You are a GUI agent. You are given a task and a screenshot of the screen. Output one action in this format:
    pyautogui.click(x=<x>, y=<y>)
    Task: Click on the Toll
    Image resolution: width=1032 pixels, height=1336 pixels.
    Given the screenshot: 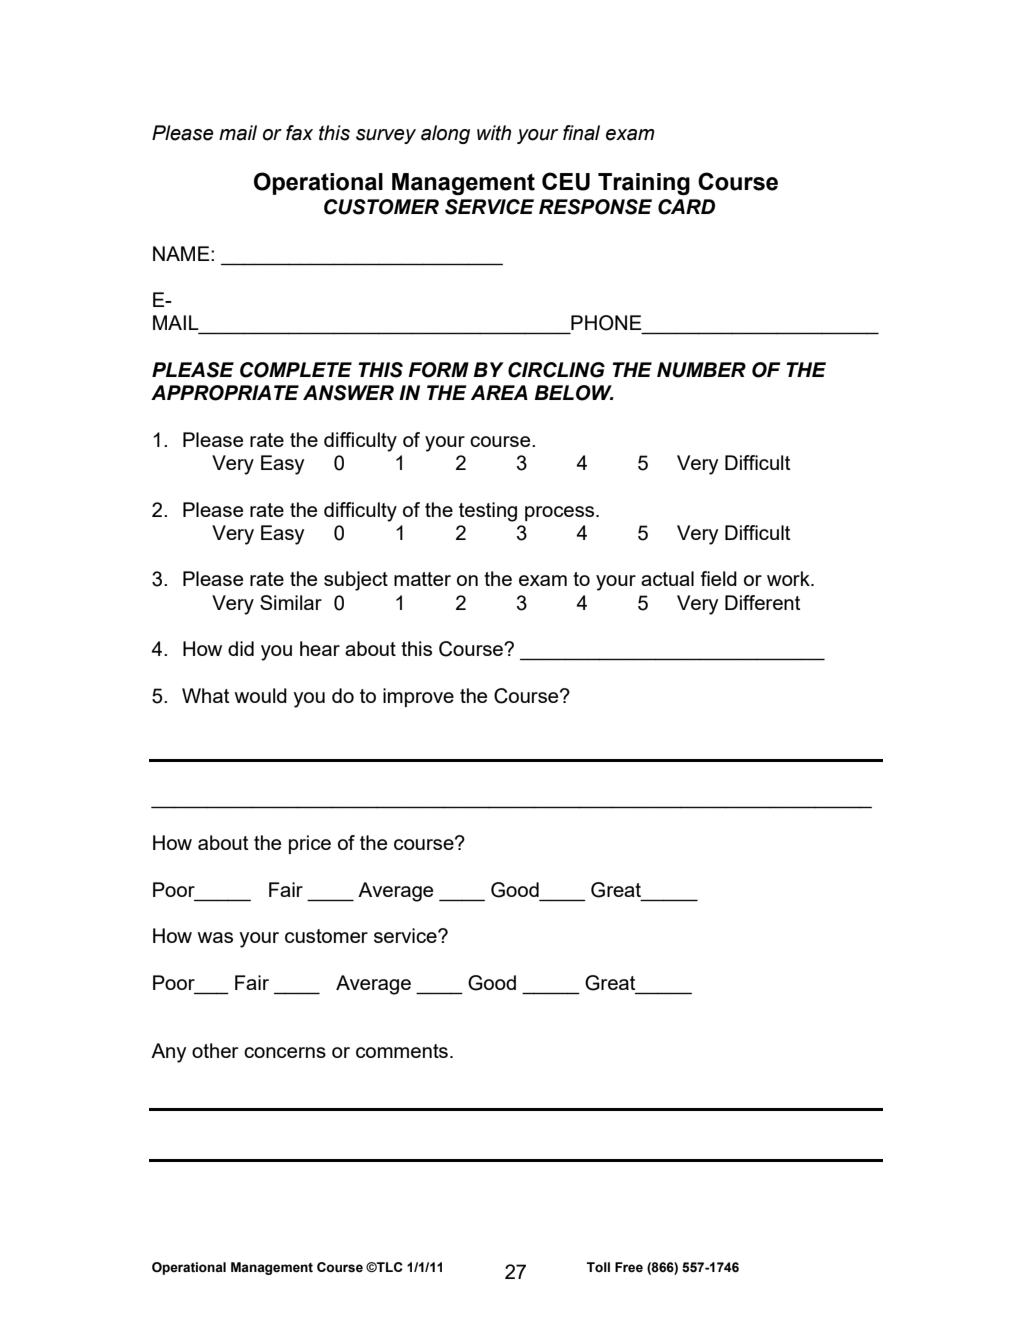 What is the action you would take?
    pyautogui.click(x=598, y=1267)
